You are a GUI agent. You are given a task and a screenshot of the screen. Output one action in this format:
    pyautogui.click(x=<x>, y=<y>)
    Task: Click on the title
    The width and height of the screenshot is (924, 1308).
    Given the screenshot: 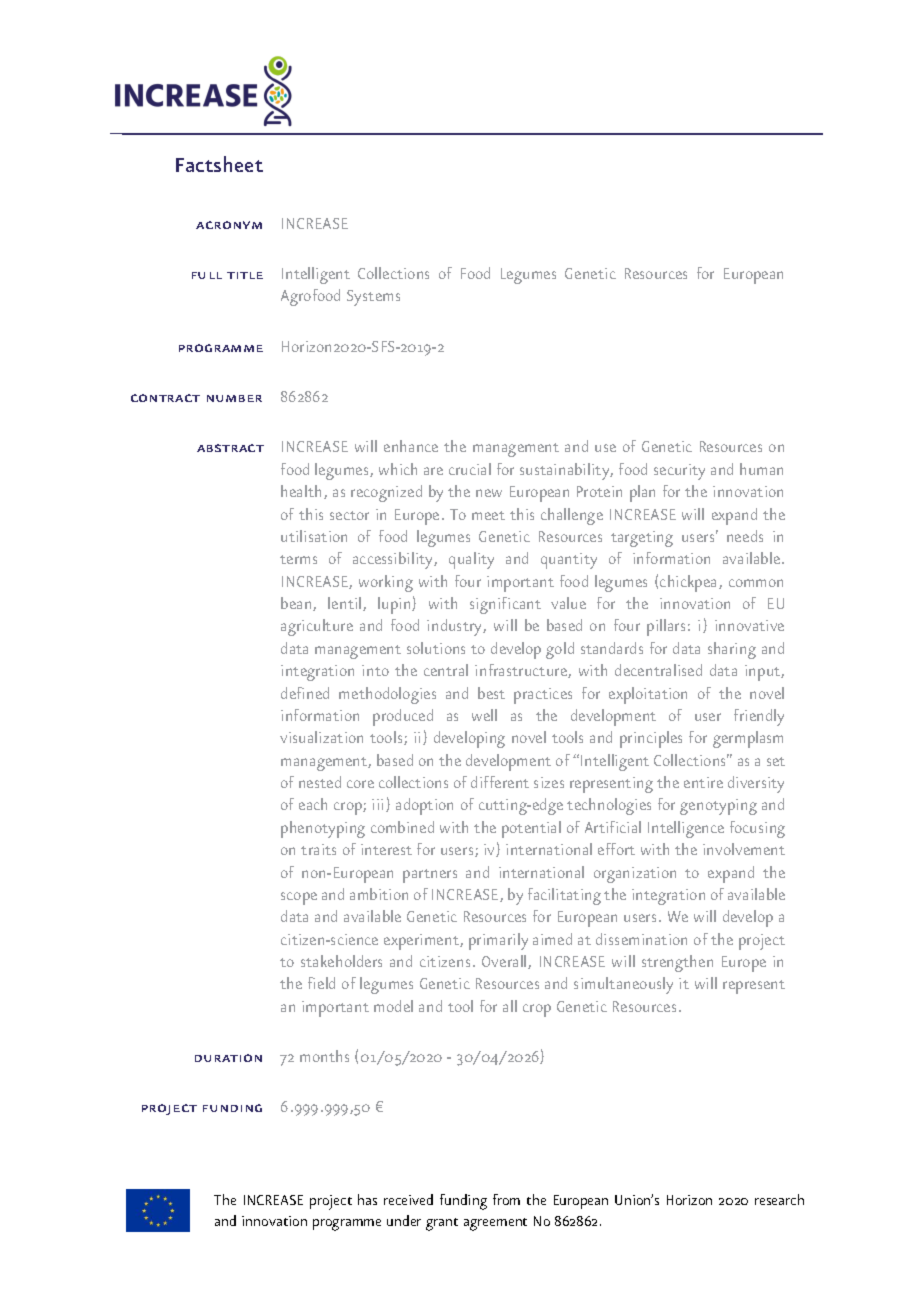 What is the action you would take?
    pyautogui.click(x=245, y=275)
